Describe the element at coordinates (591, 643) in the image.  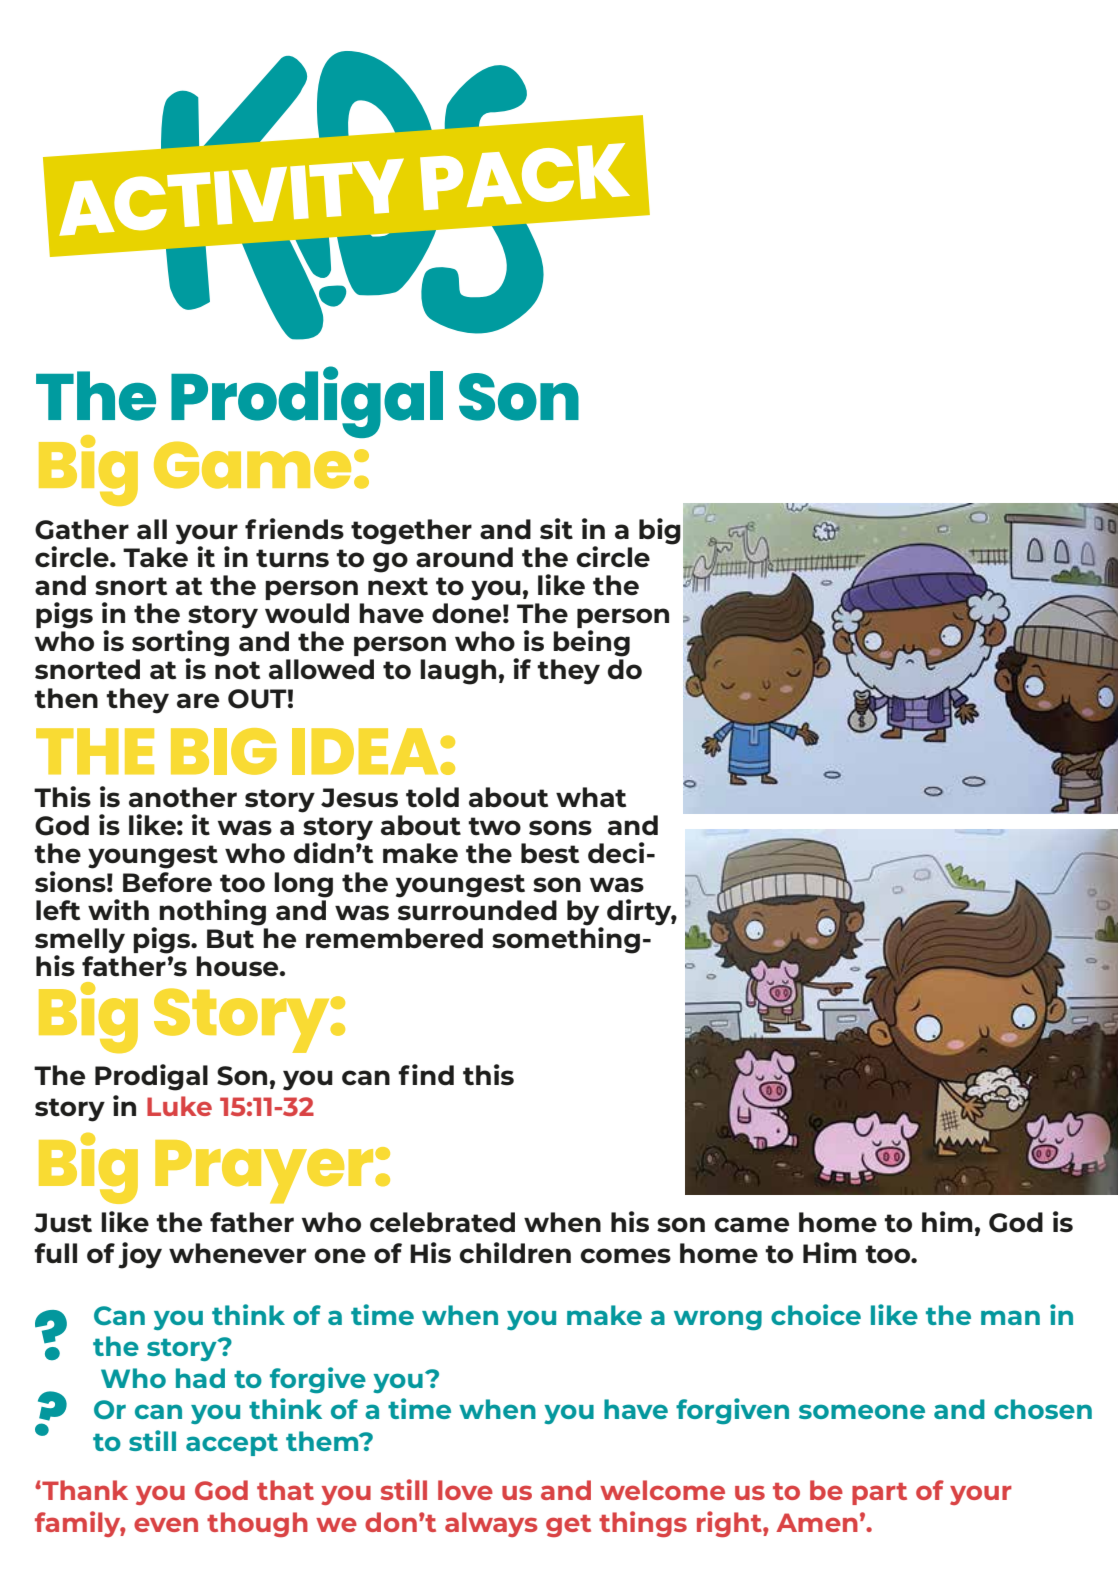
I see `being` at that location.
